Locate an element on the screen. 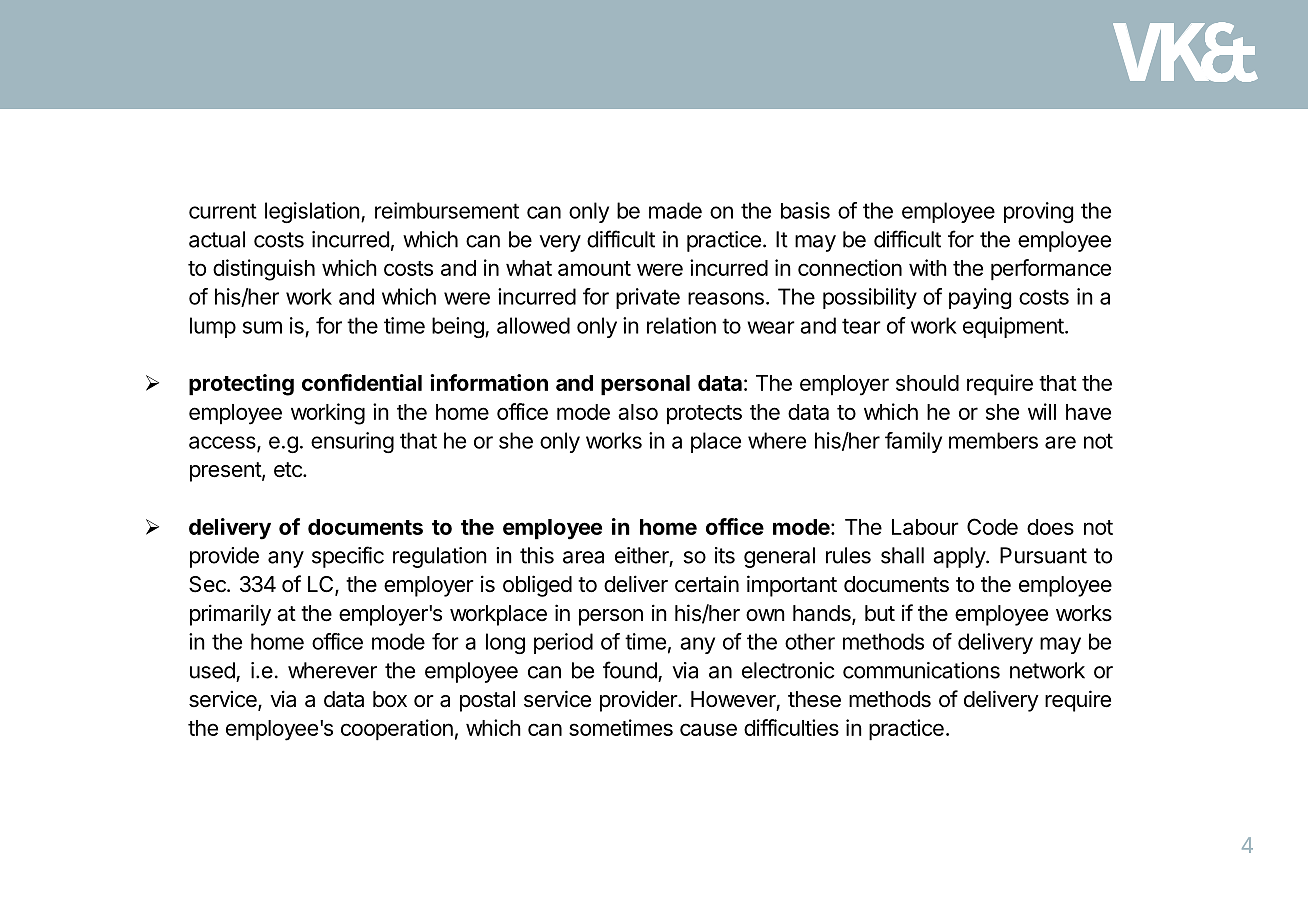  apply is located at coordinates (960, 557).
